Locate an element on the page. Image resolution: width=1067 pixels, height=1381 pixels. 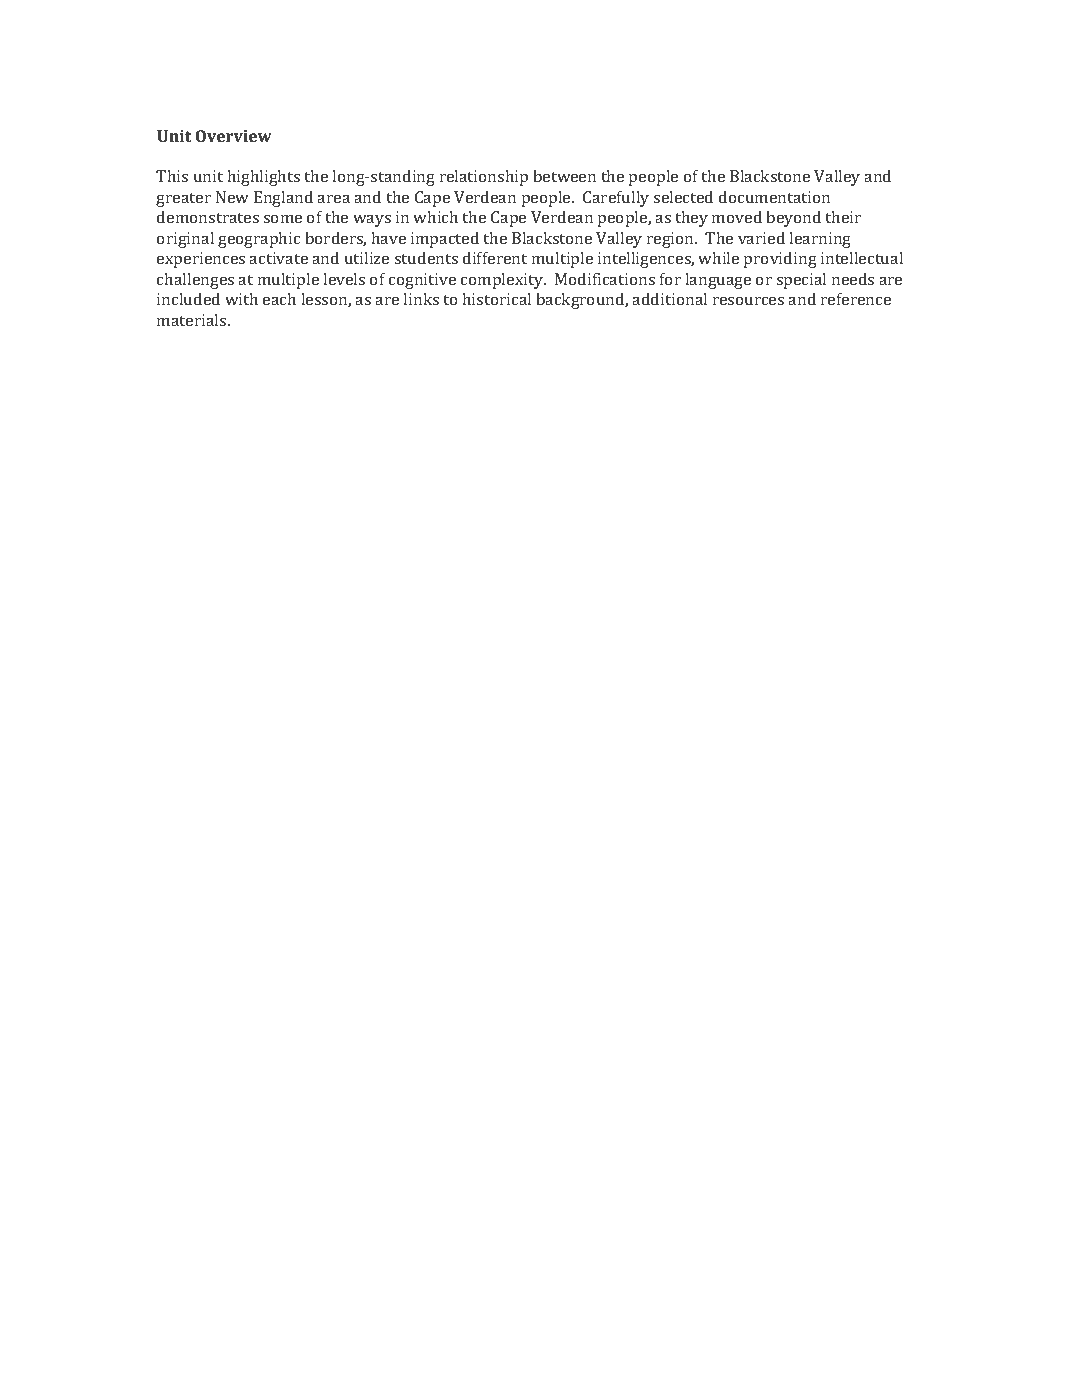
documentation is located at coordinates (774, 196).
